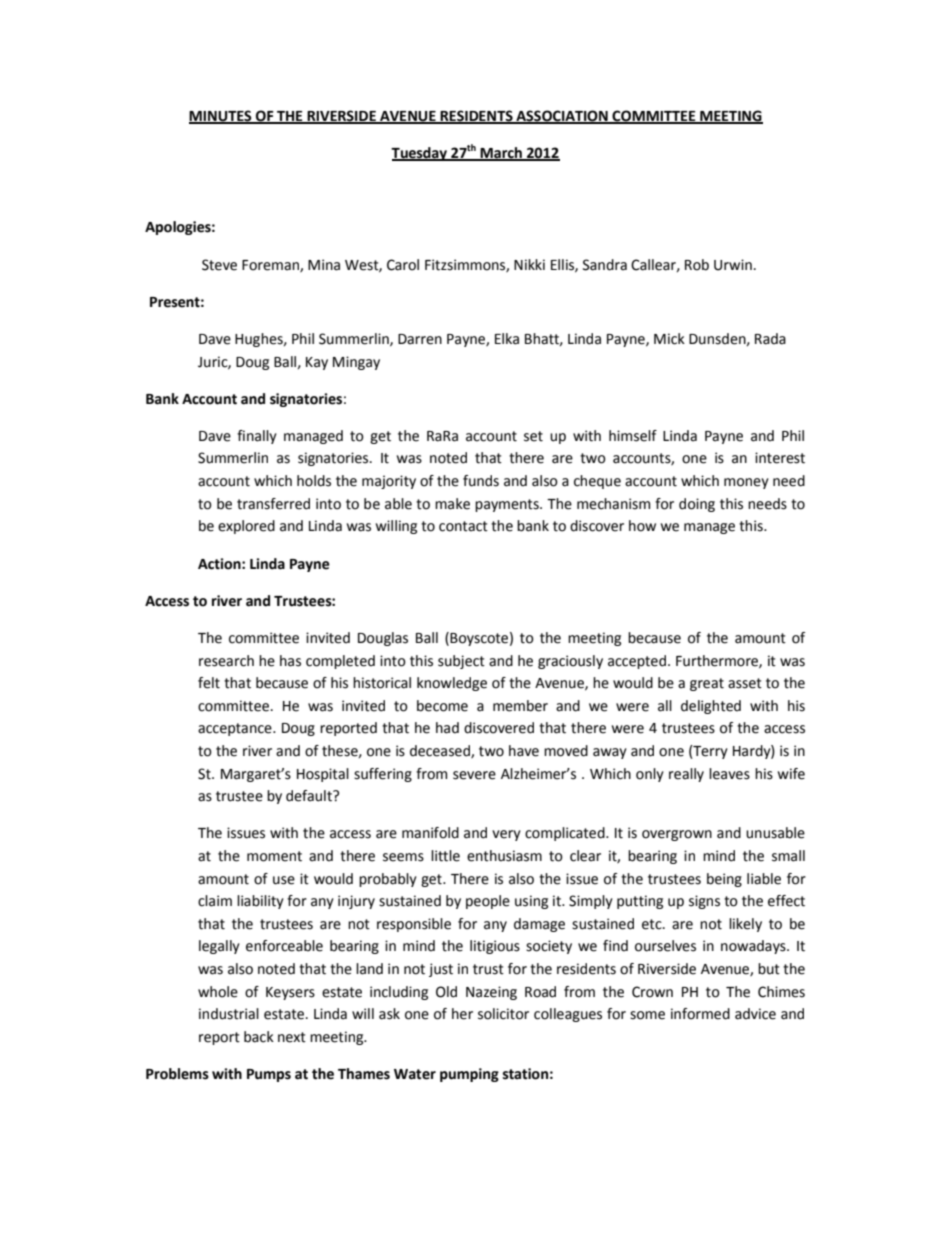  I want to click on back, so click(259, 1037).
